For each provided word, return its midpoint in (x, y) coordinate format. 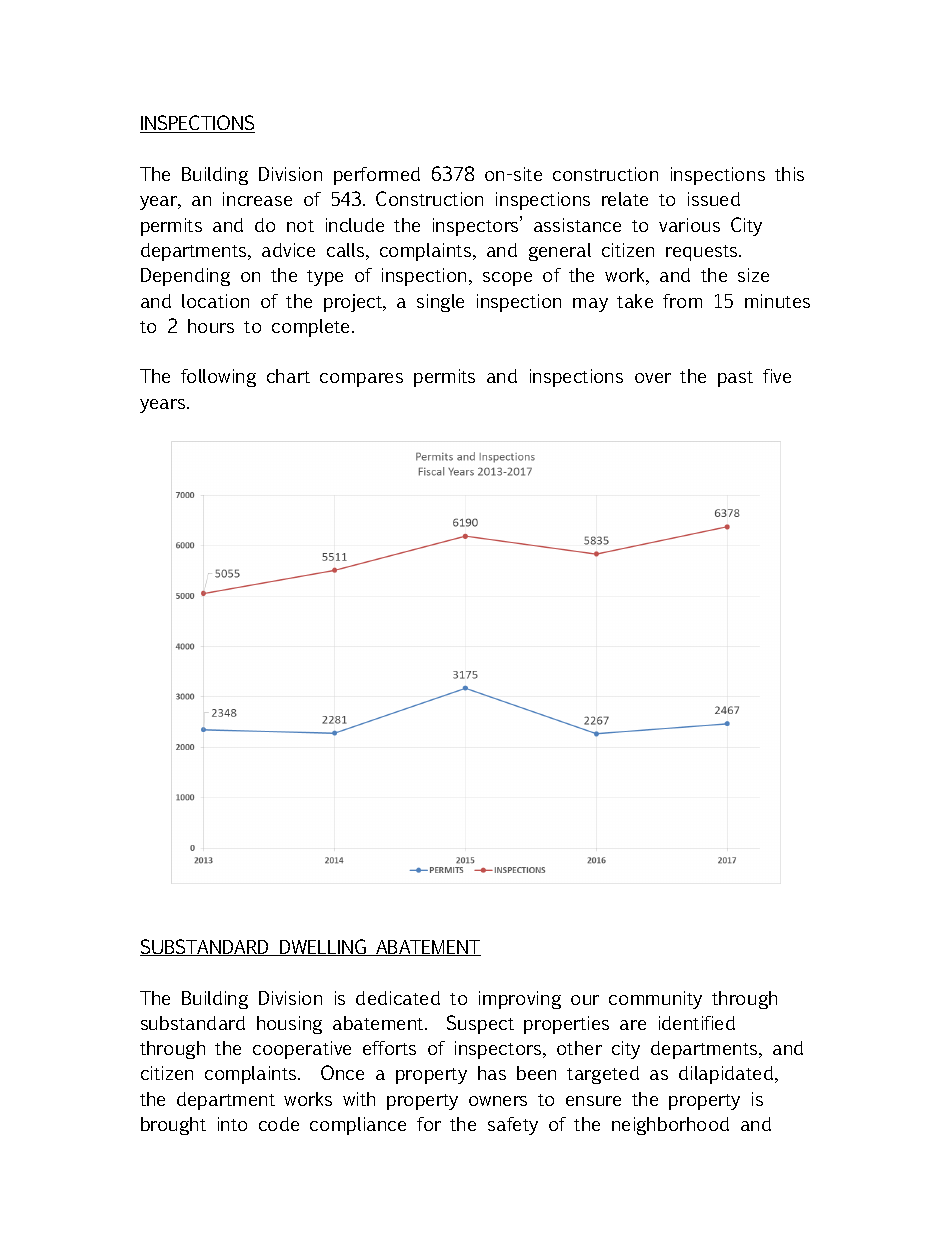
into (232, 1124)
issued (714, 199)
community (655, 1000)
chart (288, 376)
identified (697, 1023)
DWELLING (323, 947)
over (653, 378)
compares (361, 380)
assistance (577, 225)
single (440, 303)
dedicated (398, 998)
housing (289, 1025)
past (735, 379)
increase (257, 199)
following (218, 378)
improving (520, 1000)
